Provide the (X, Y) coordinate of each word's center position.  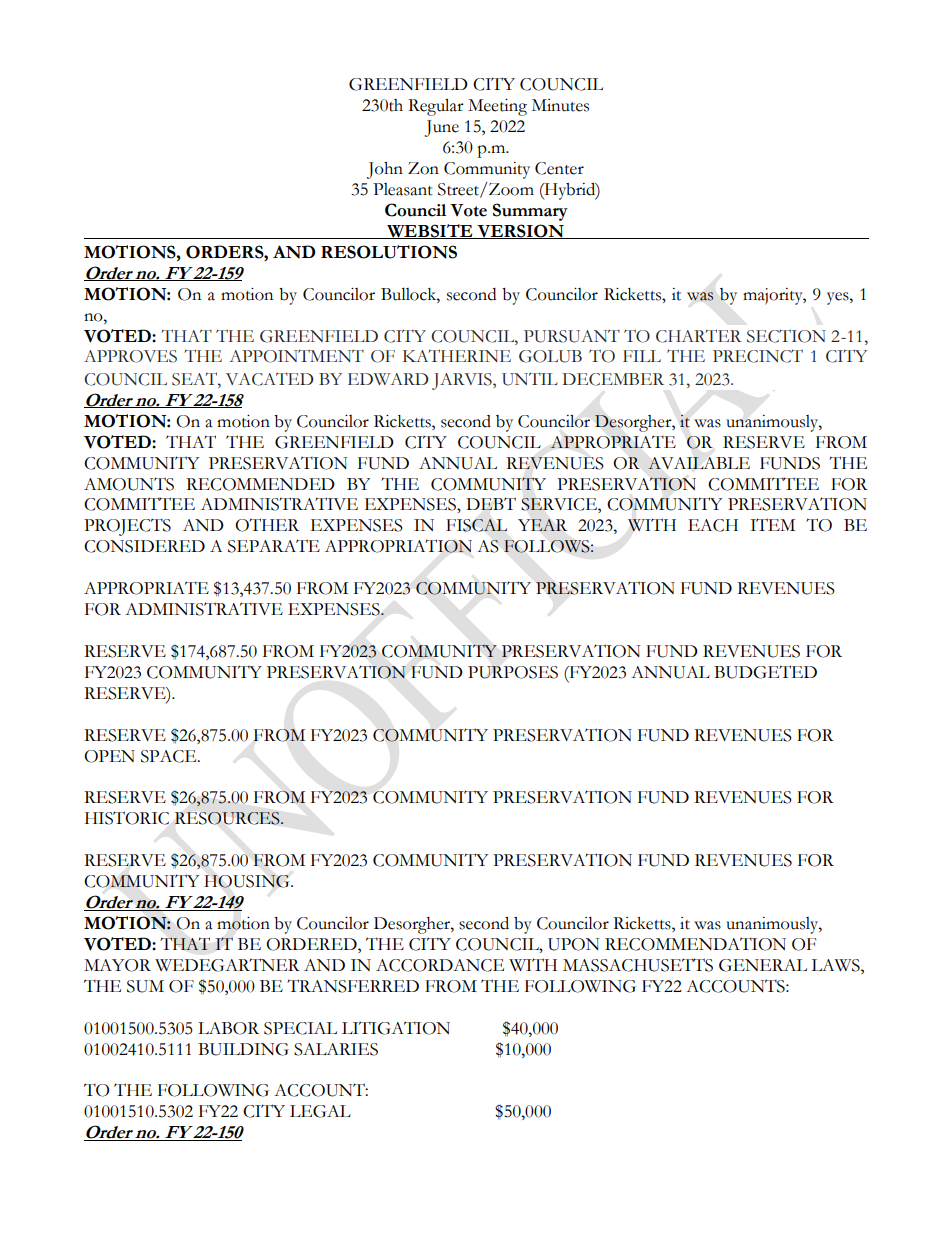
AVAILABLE (699, 463)
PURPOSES (513, 672)
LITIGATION (396, 1028)
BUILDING (243, 1049)
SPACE (170, 756)
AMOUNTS (129, 484)
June (442, 128)
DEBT (491, 503)
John (385, 170)
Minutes (560, 105)
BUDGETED (765, 672)
